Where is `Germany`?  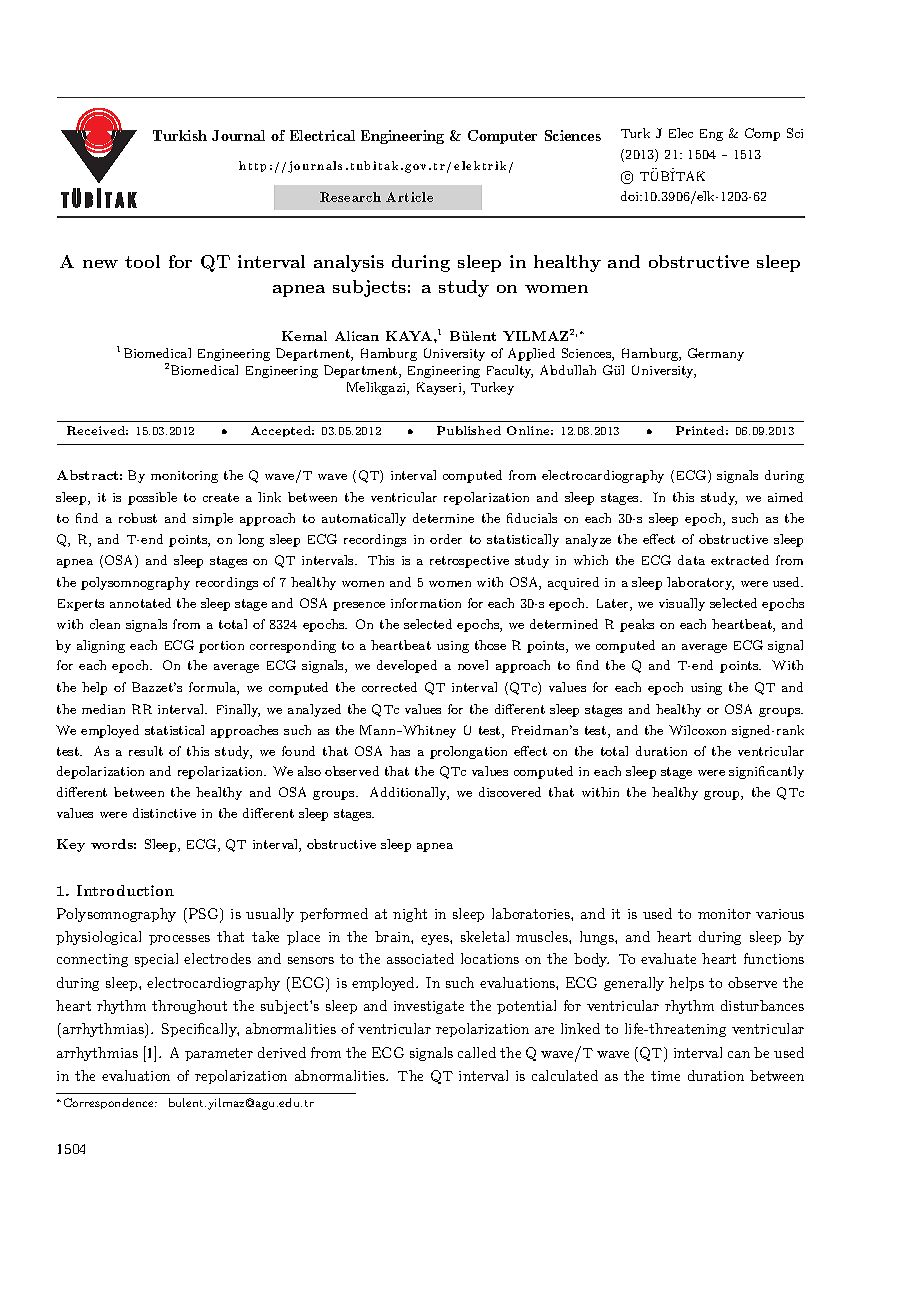
Germany is located at coordinates (716, 354).
